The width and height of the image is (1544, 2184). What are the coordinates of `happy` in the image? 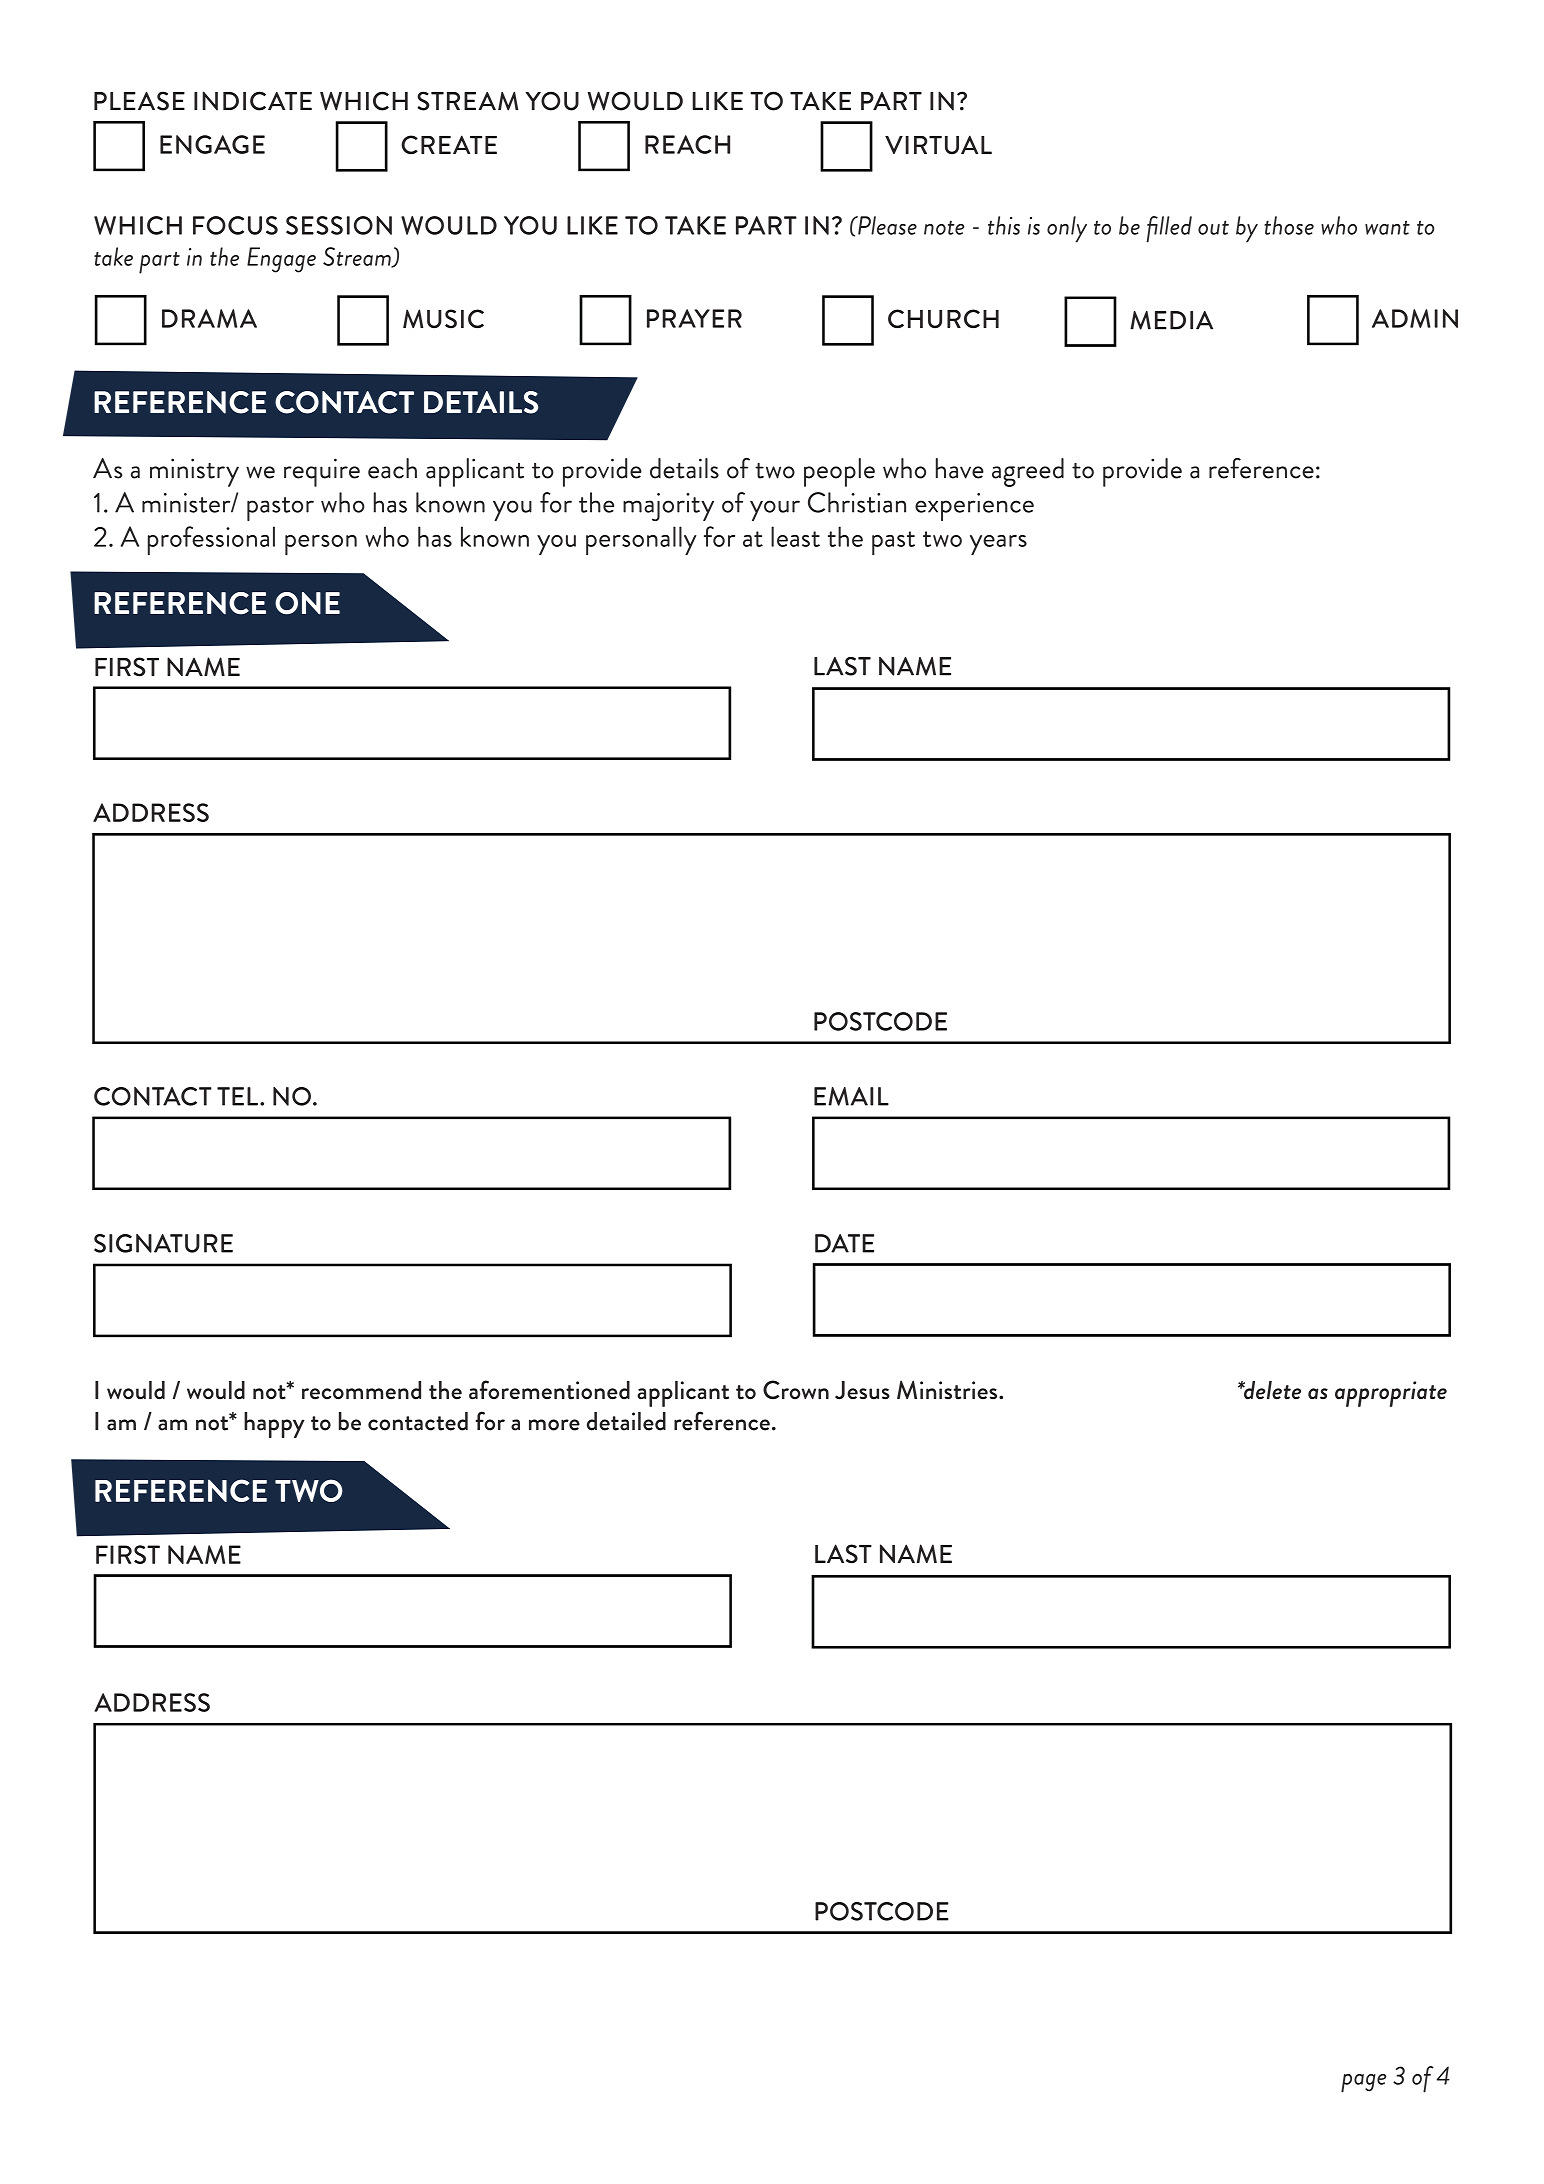 It's located at (274, 1425).
